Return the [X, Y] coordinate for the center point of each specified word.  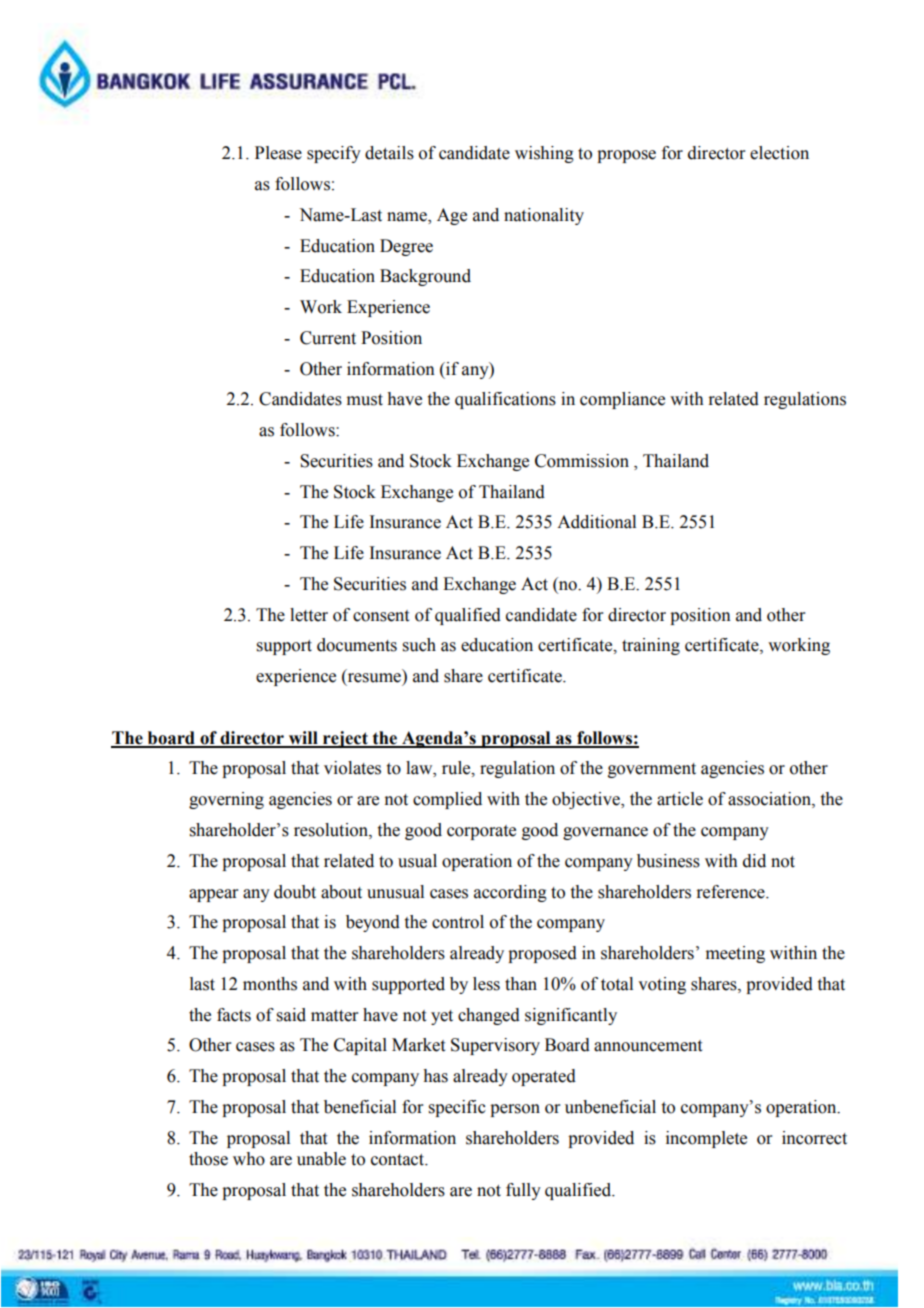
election [779, 153]
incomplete [706, 1139]
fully [523, 1191]
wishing [544, 154]
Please [278, 153]
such [419, 645]
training [651, 646]
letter [309, 615]
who [249, 1159]
